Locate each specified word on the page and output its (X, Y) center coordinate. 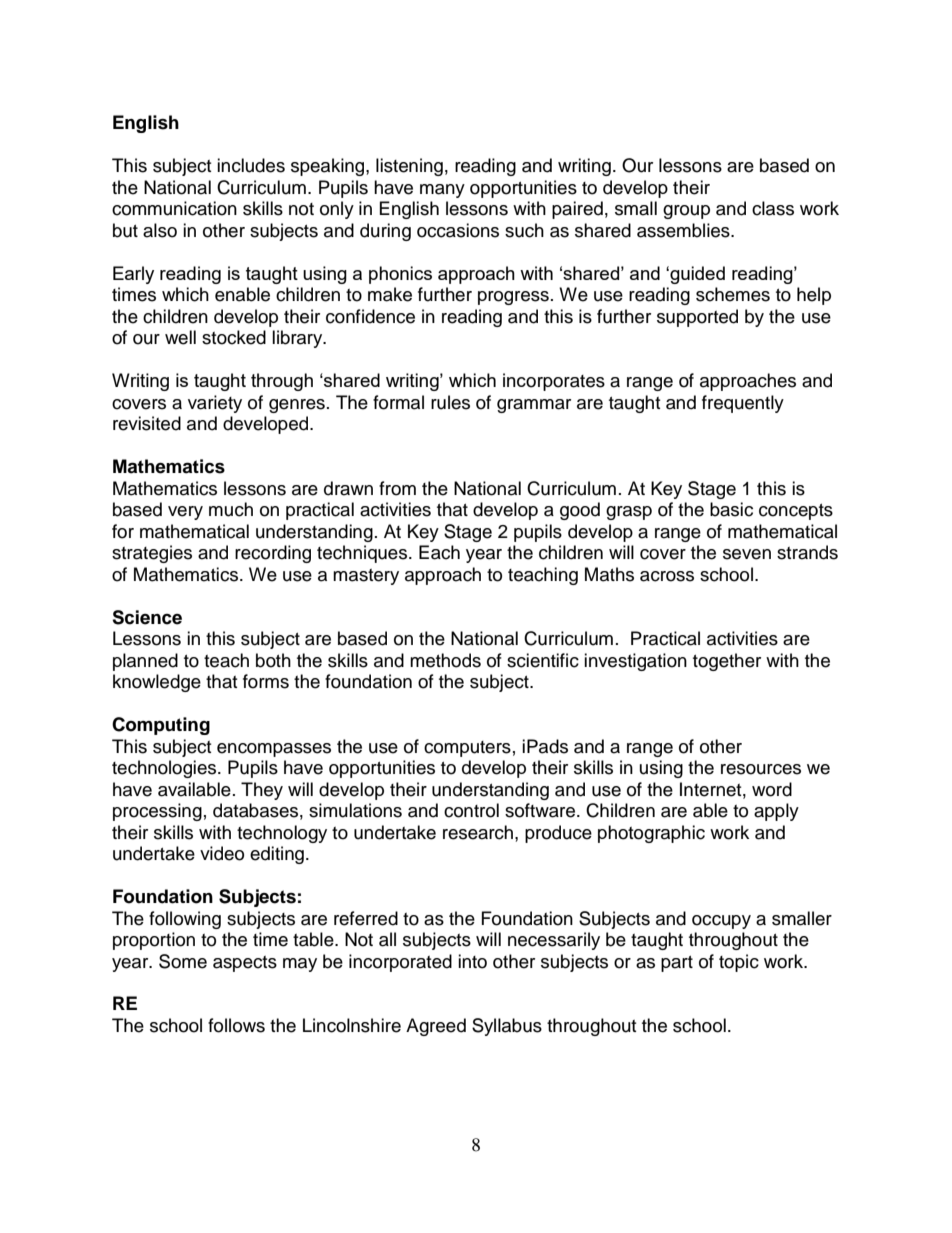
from (397, 488)
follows (236, 1025)
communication (174, 208)
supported (697, 318)
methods (445, 660)
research (479, 832)
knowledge (157, 683)
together (727, 662)
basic (731, 509)
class (773, 208)
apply (776, 812)
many (442, 191)
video (222, 853)
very (185, 513)
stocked (234, 337)
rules (450, 402)
